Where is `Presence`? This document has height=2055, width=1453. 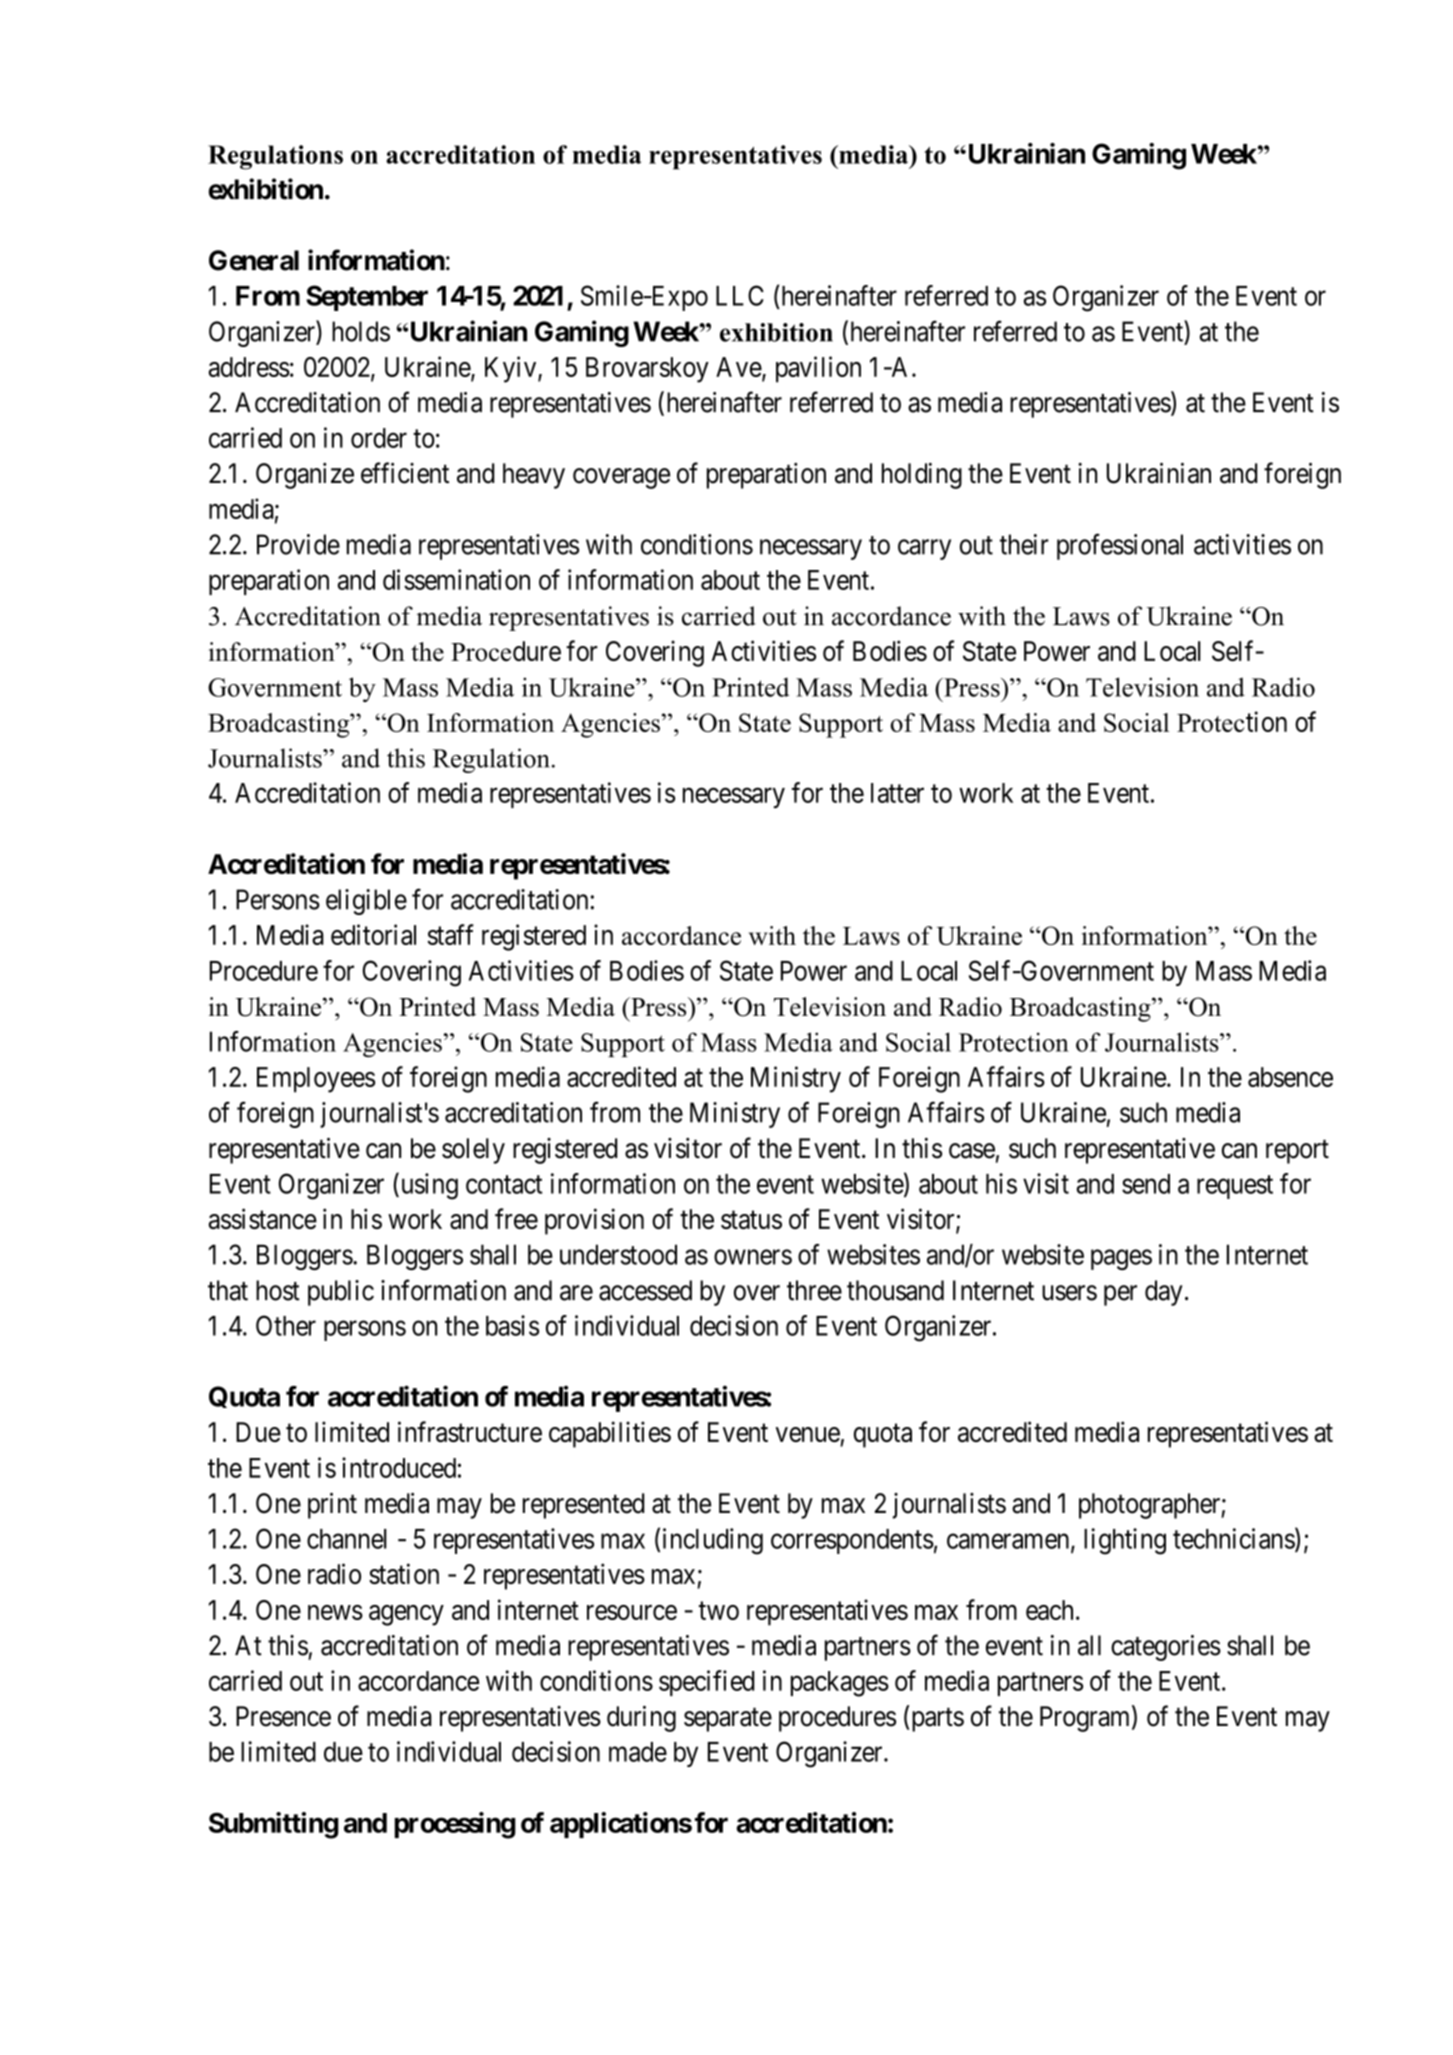
Presence is located at coordinates (283, 1716).
